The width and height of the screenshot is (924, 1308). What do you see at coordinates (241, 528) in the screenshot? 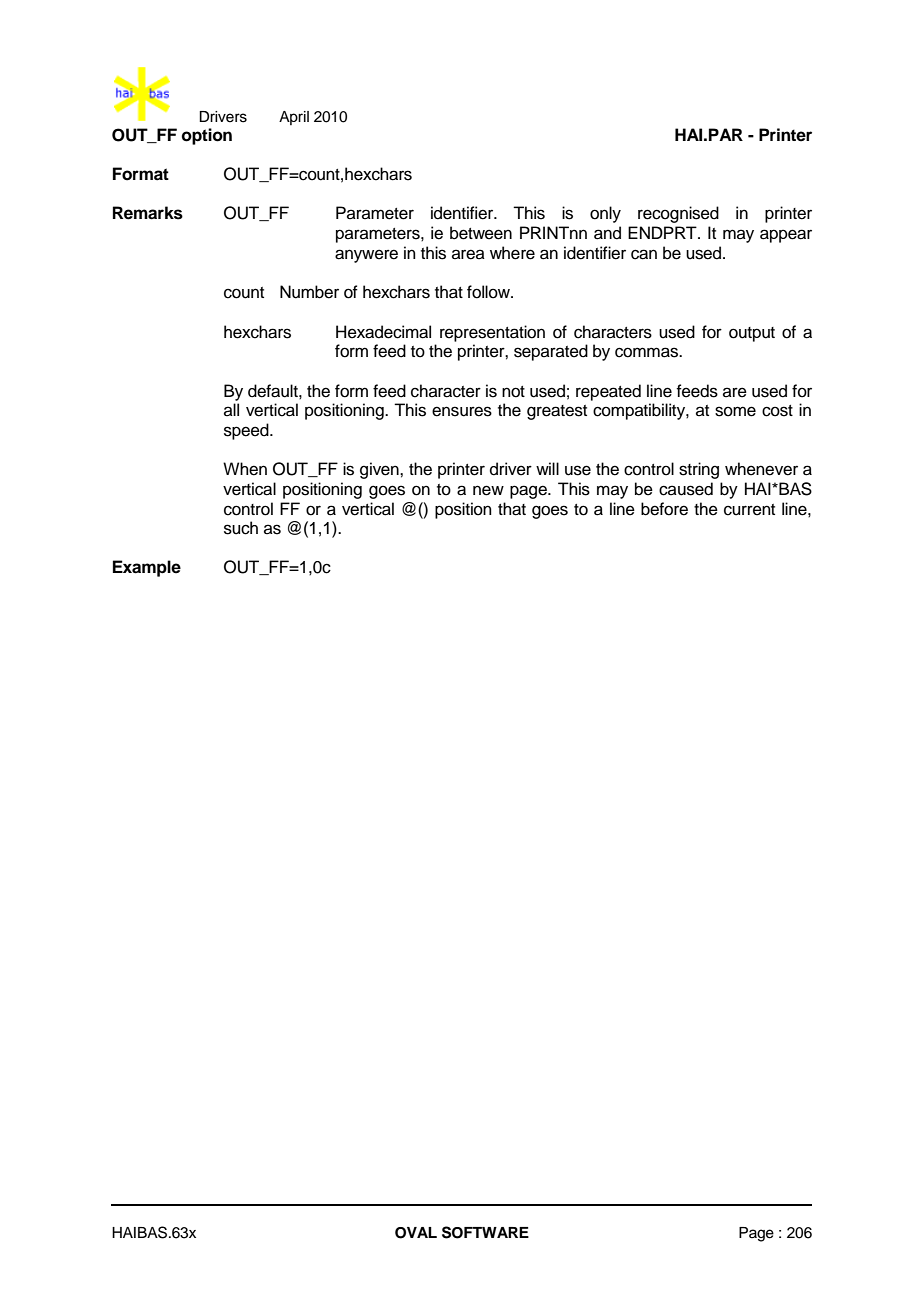
I see `such` at bounding box center [241, 528].
